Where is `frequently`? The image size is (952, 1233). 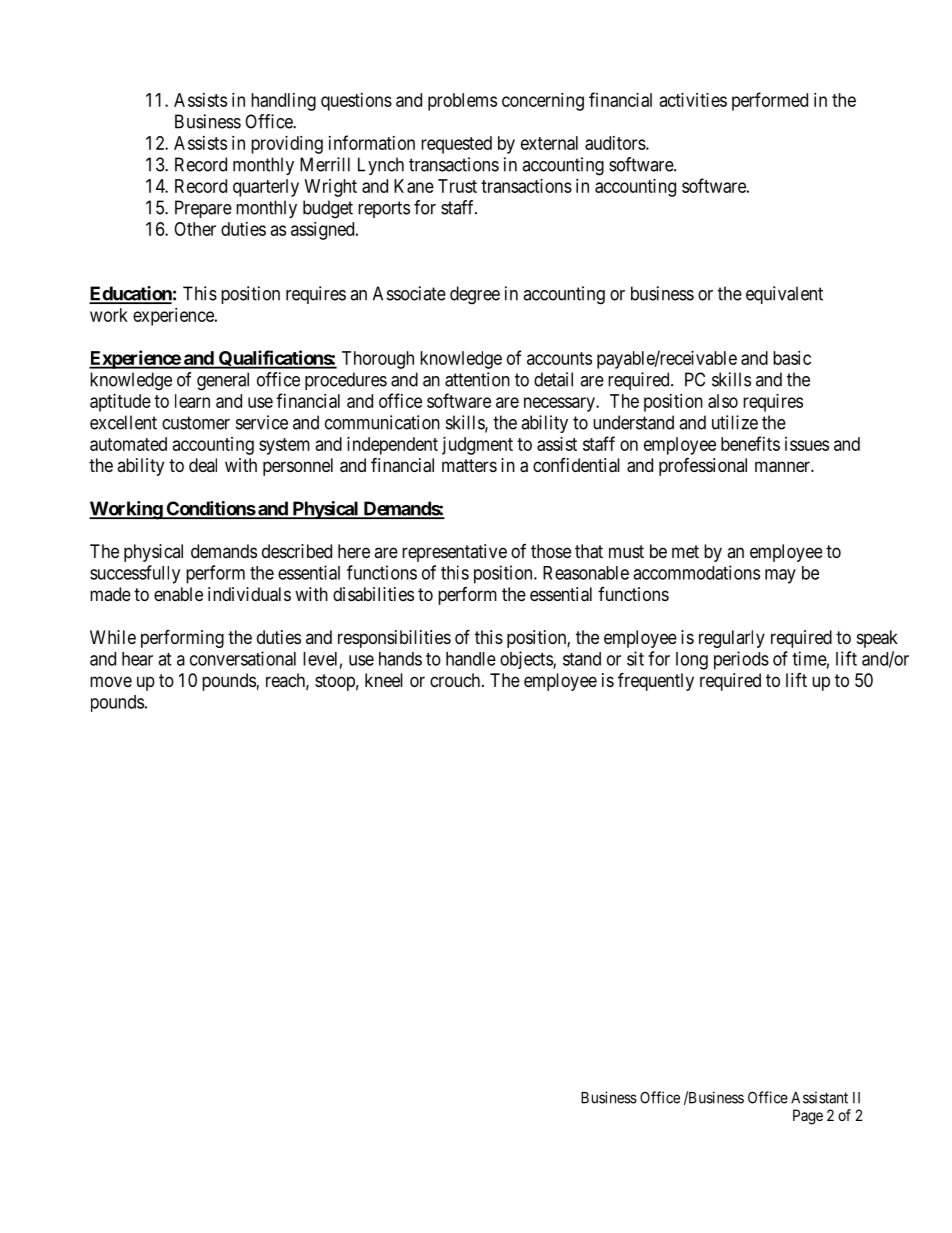
frequently is located at coordinates (656, 681).
